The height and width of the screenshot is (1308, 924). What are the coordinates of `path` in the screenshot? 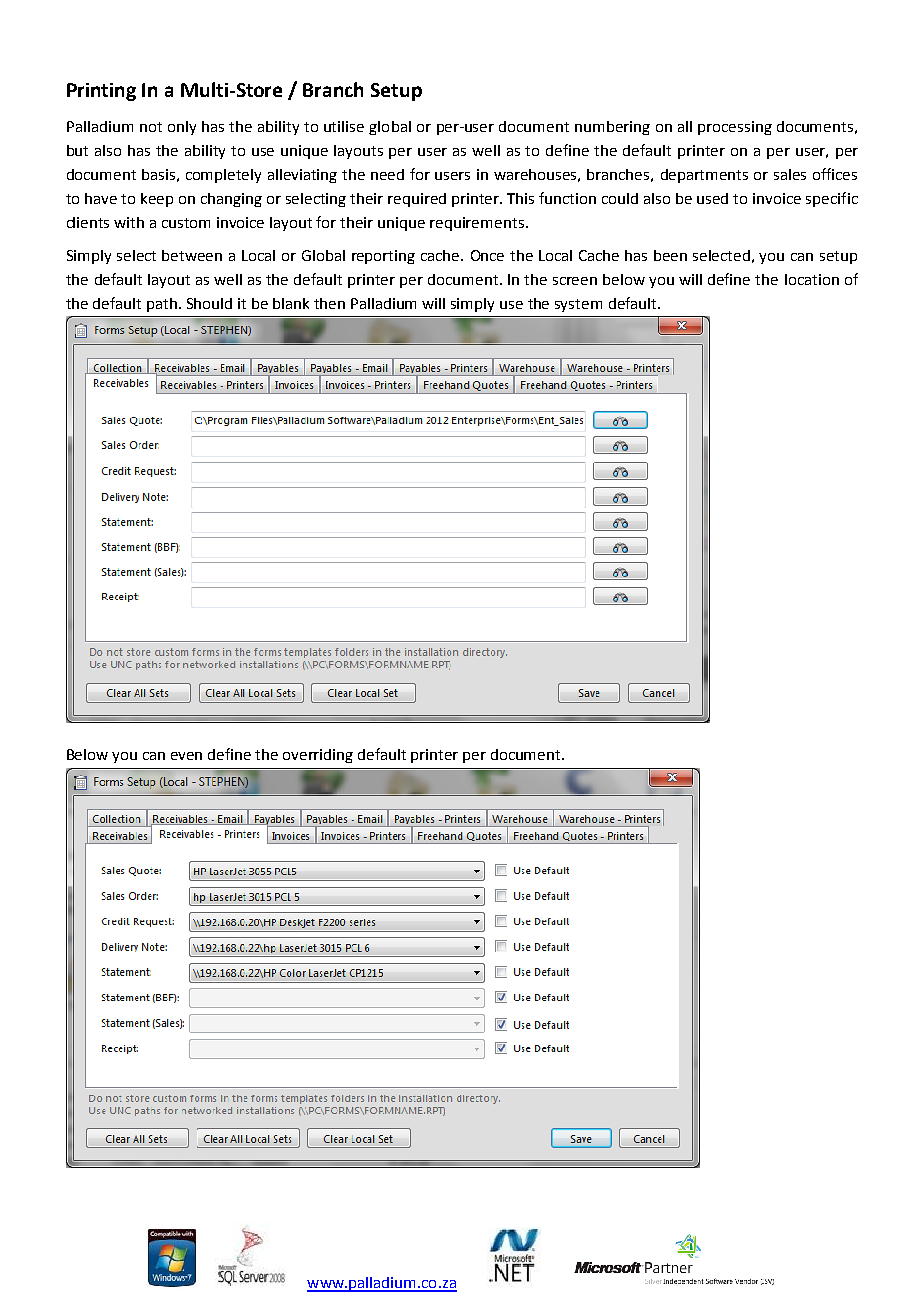 It's located at (163, 305).
